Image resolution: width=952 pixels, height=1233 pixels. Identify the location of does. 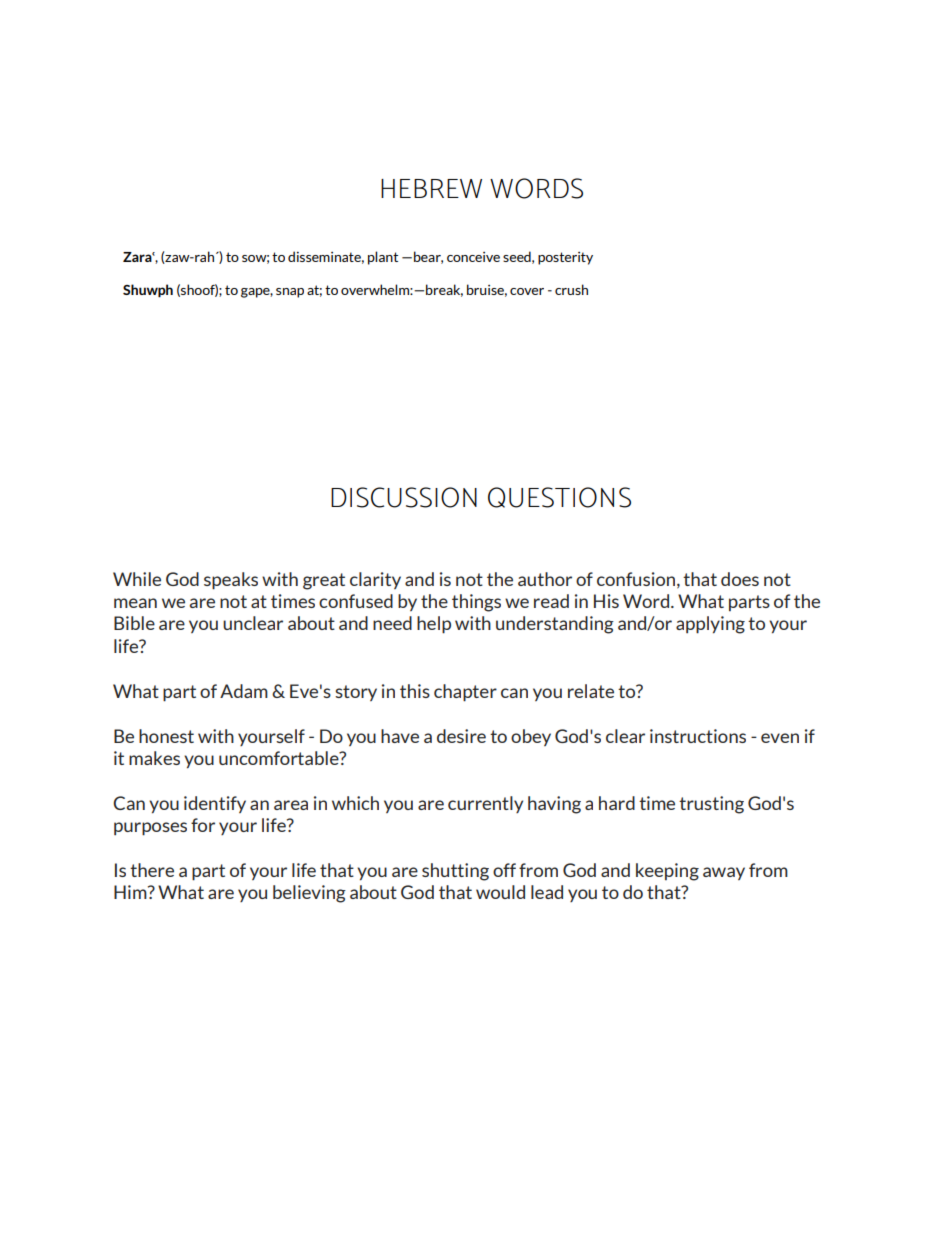
(740, 579).
